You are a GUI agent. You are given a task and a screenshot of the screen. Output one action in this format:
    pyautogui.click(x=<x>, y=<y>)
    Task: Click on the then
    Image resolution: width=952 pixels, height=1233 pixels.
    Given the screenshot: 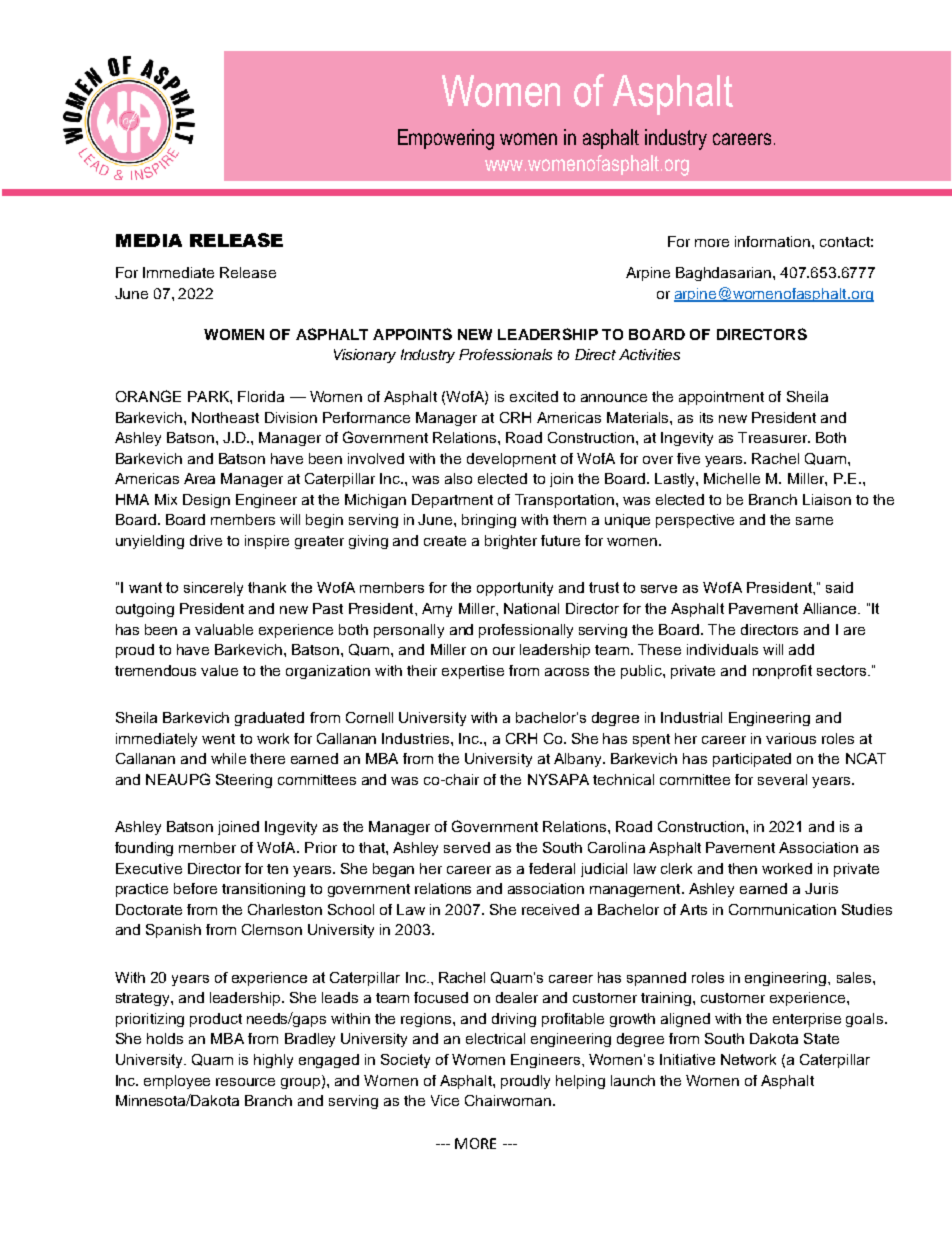 What is the action you would take?
    pyautogui.click(x=742, y=868)
